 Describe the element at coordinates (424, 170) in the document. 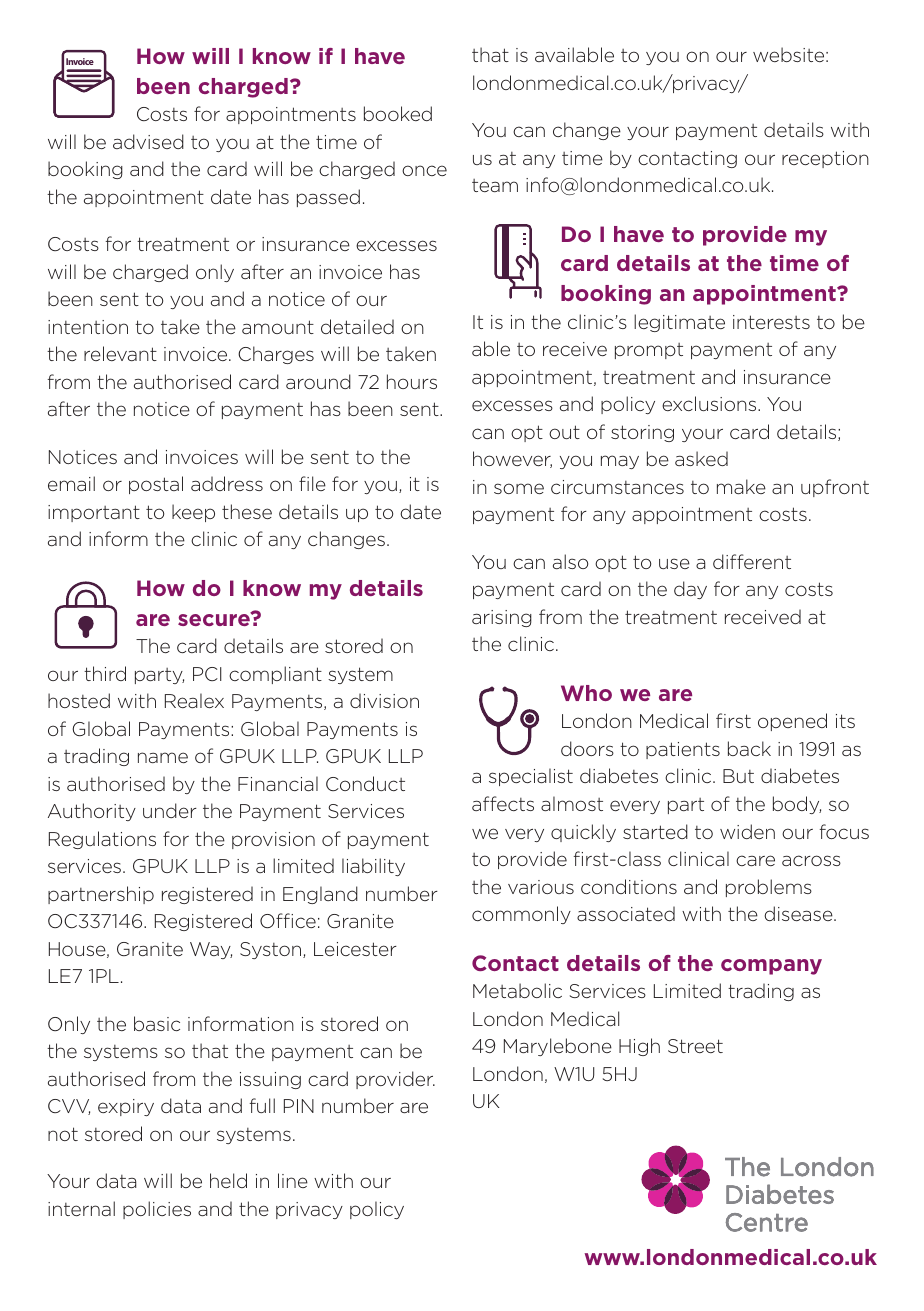

I see `once` at that location.
